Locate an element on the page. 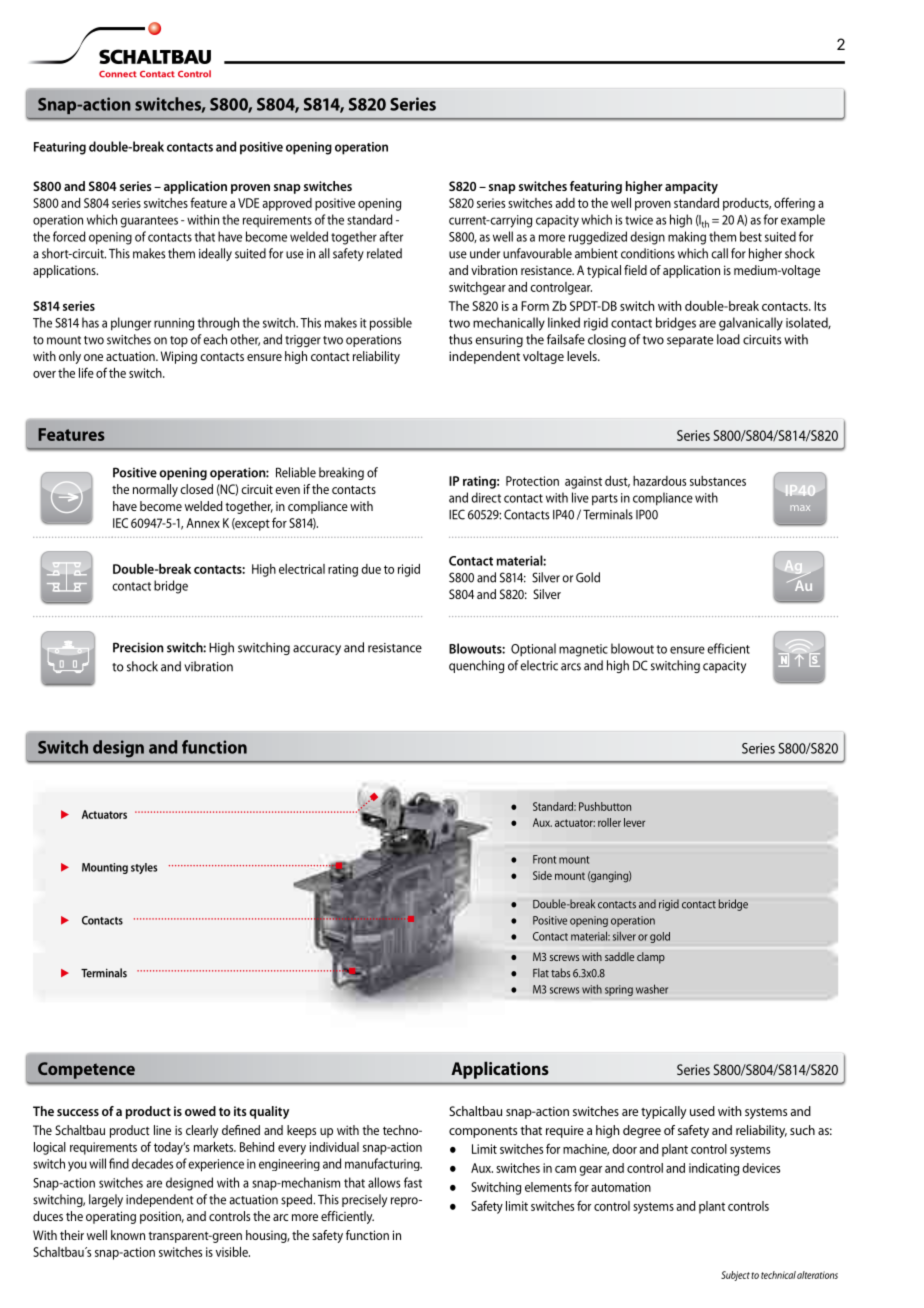  Precision is located at coordinates (138, 647).
